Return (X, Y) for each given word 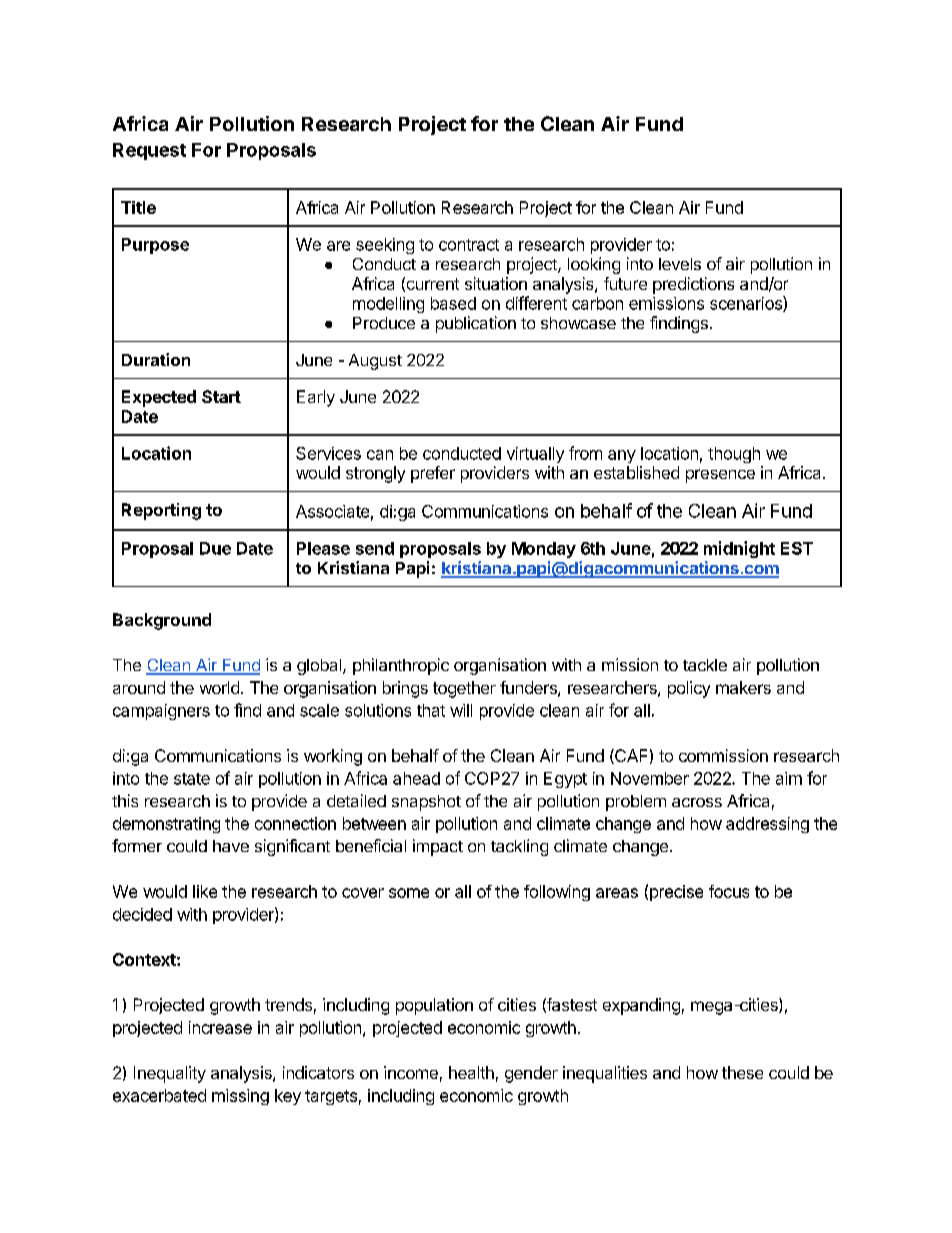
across (697, 802)
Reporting (161, 511)
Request (149, 151)
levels (680, 264)
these (742, 1072)
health (471, 1072)
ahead (416, 778)
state (192, 779)
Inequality (170, 1074)
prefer (433, 474)
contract (469, 245)
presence (720, 476)
